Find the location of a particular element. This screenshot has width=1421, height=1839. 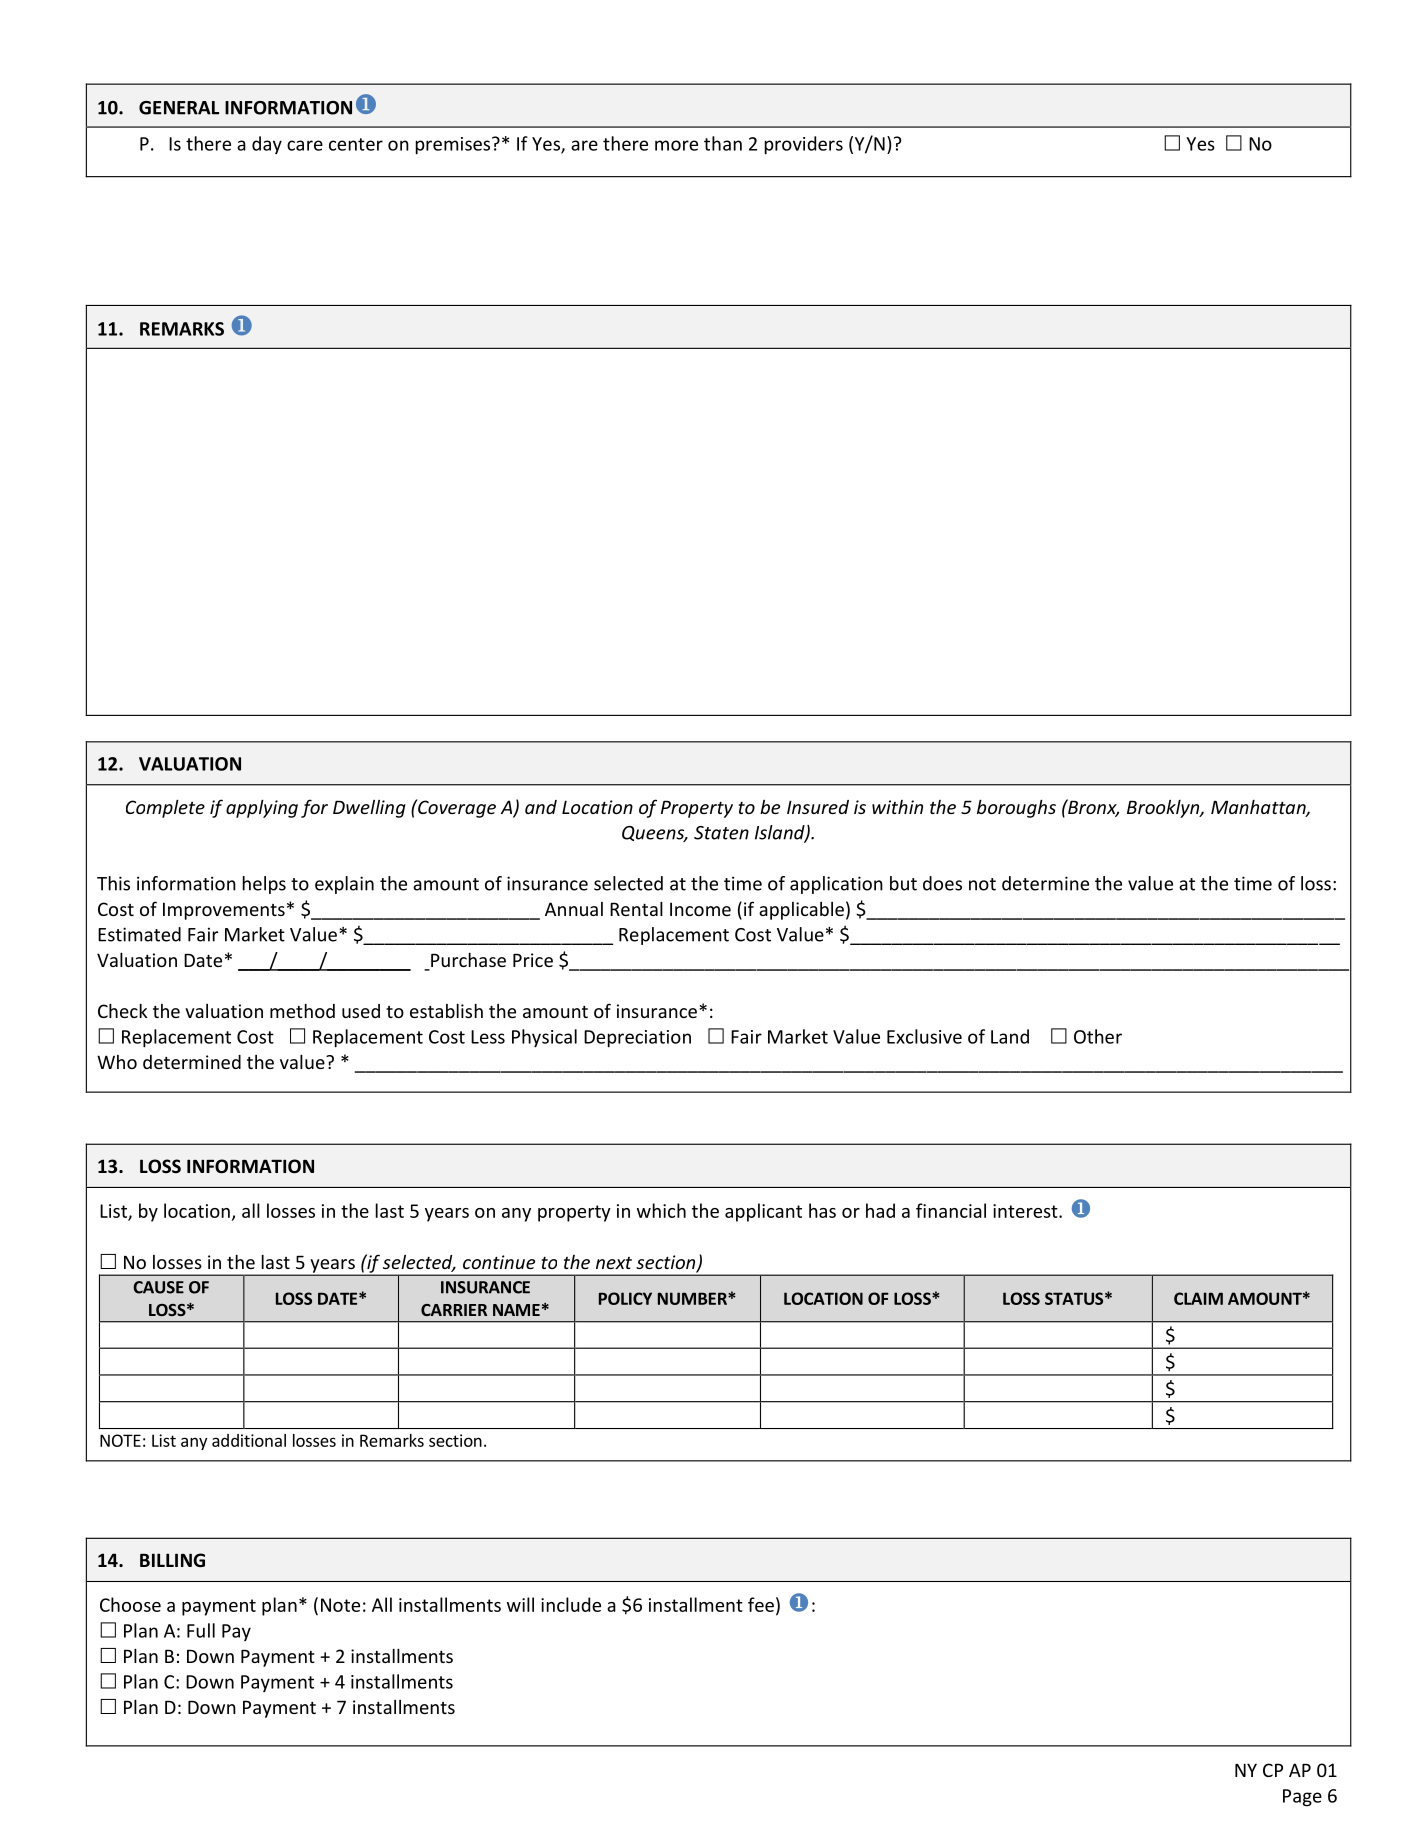

day is located at coordinates (267, 145).
